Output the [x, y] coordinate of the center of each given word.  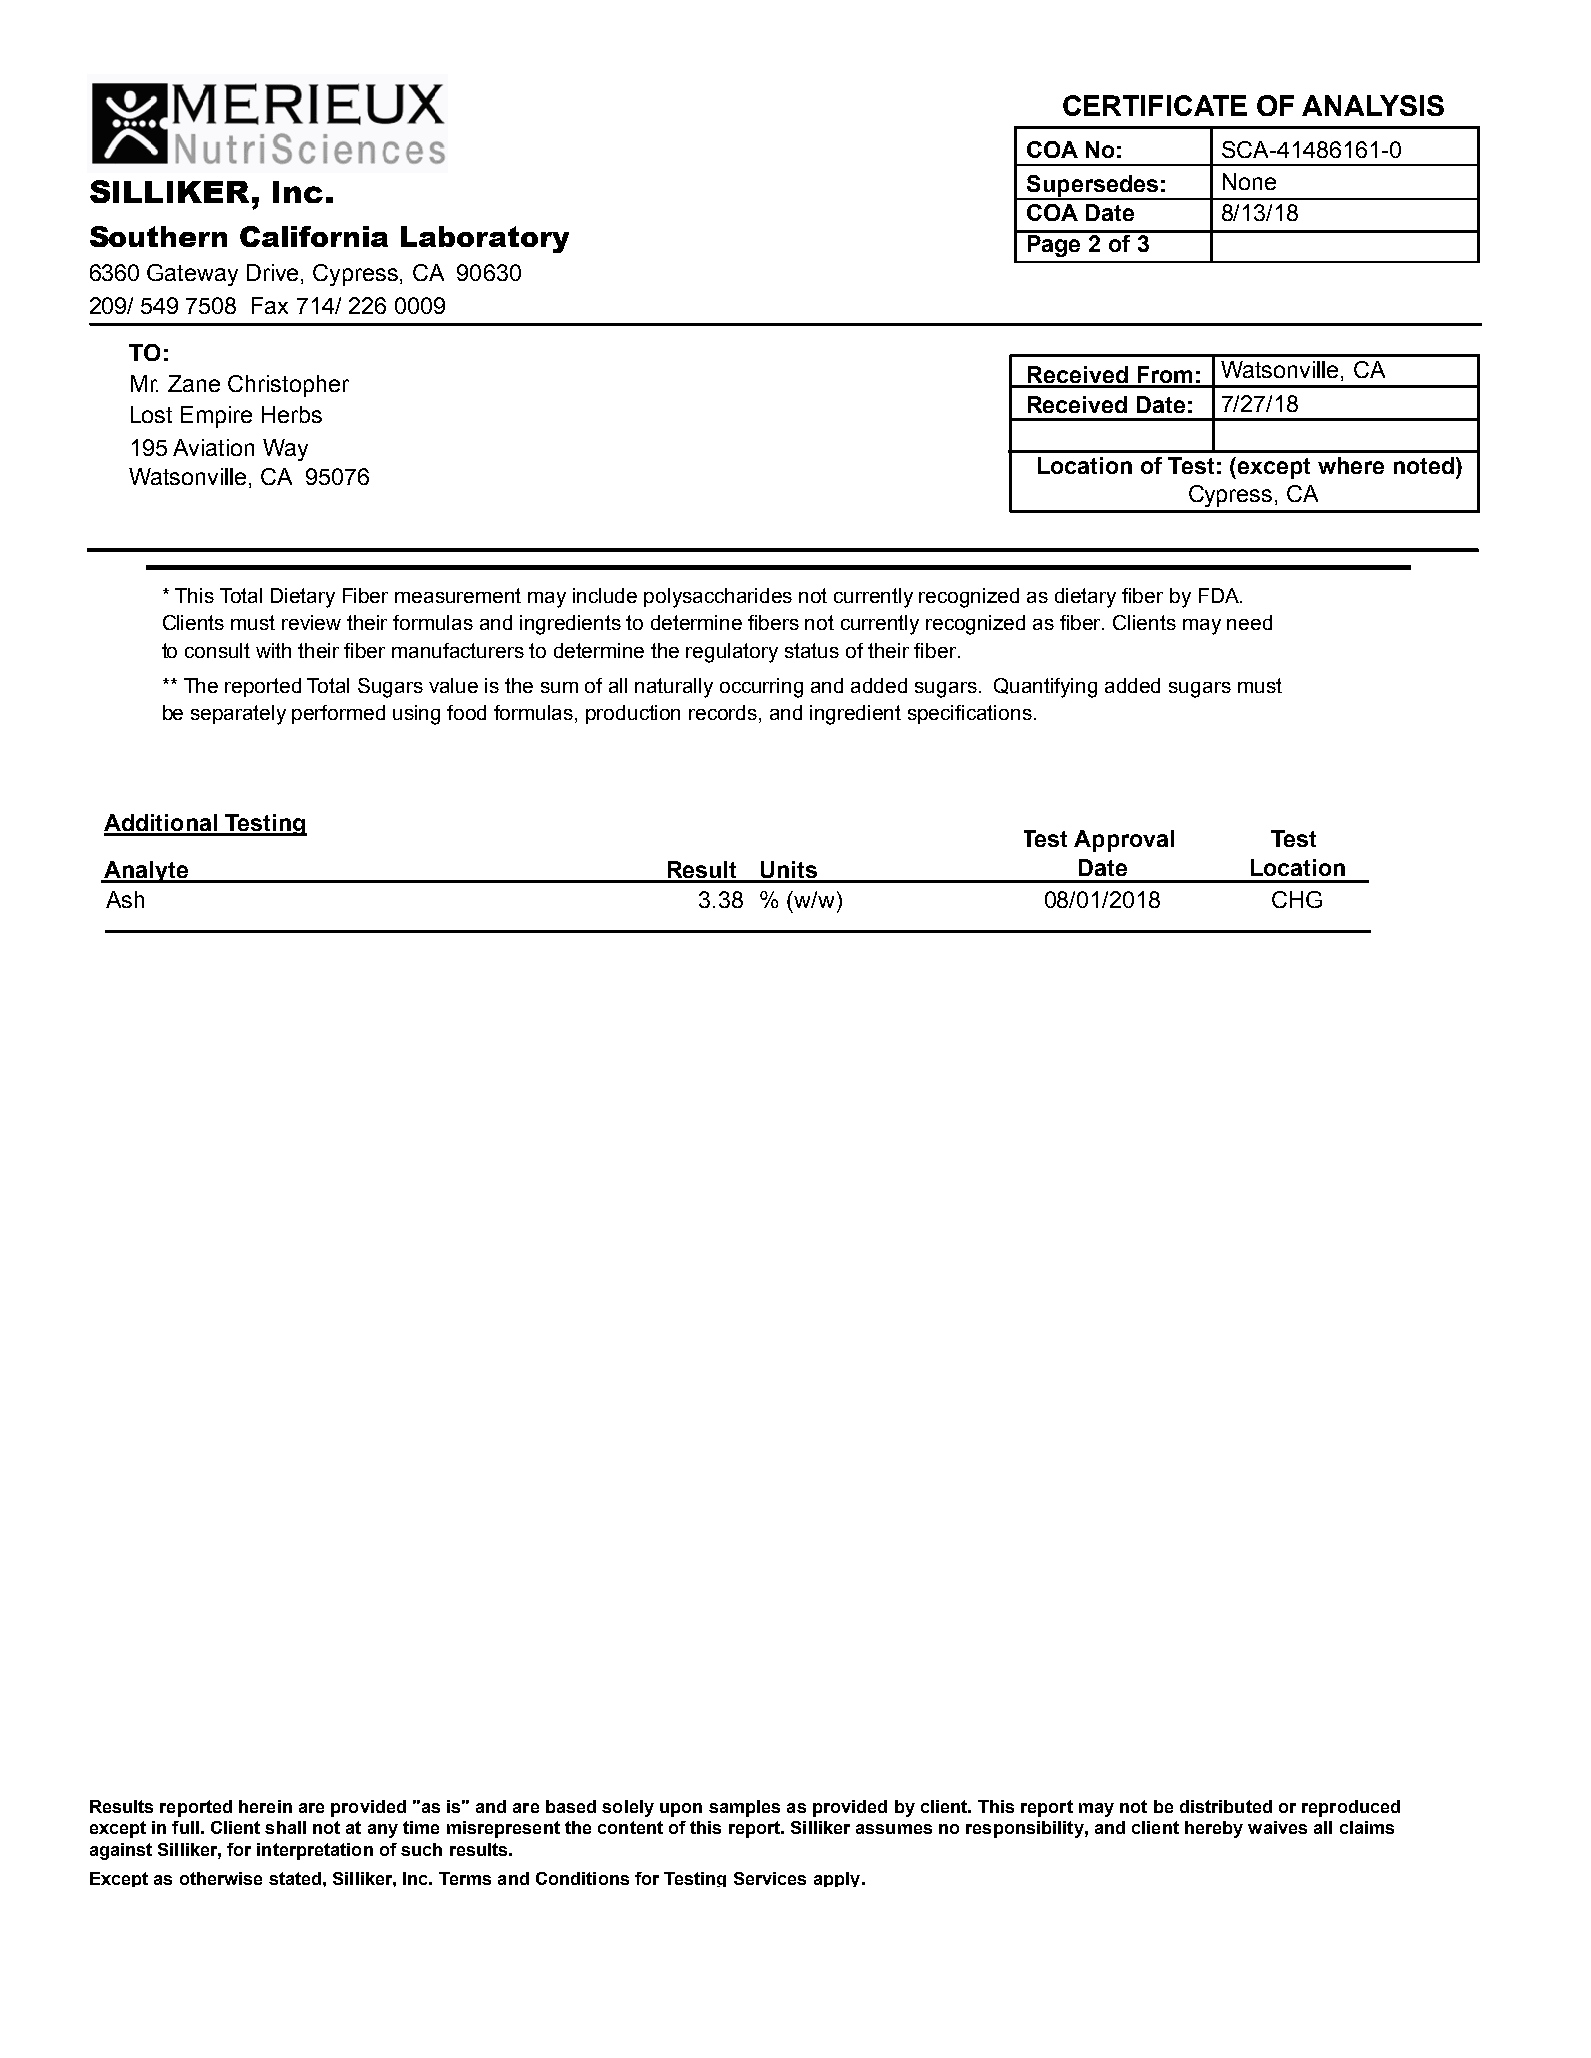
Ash [125, 899]
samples [744, 1808]
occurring [761, 688]
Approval [1124, 841]
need [1249, 622]
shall [285, 1827]
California [314, 236]
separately [238, 715]
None [1249, 181]
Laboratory [485, 239]
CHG [1297, 899]
